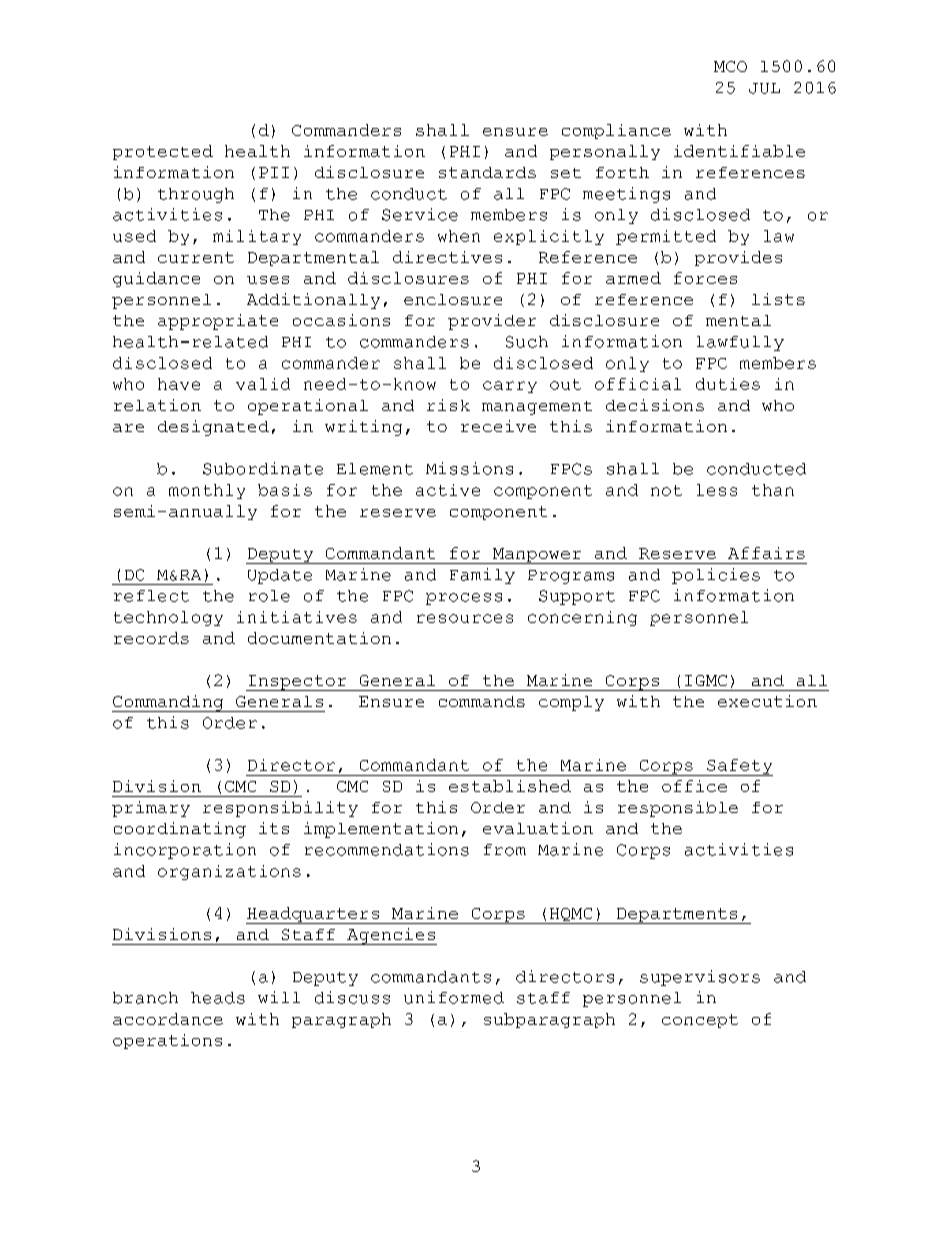 The width and height of the screenshot is (952, 1233). I want to click on Missions, so click(469, 468).
